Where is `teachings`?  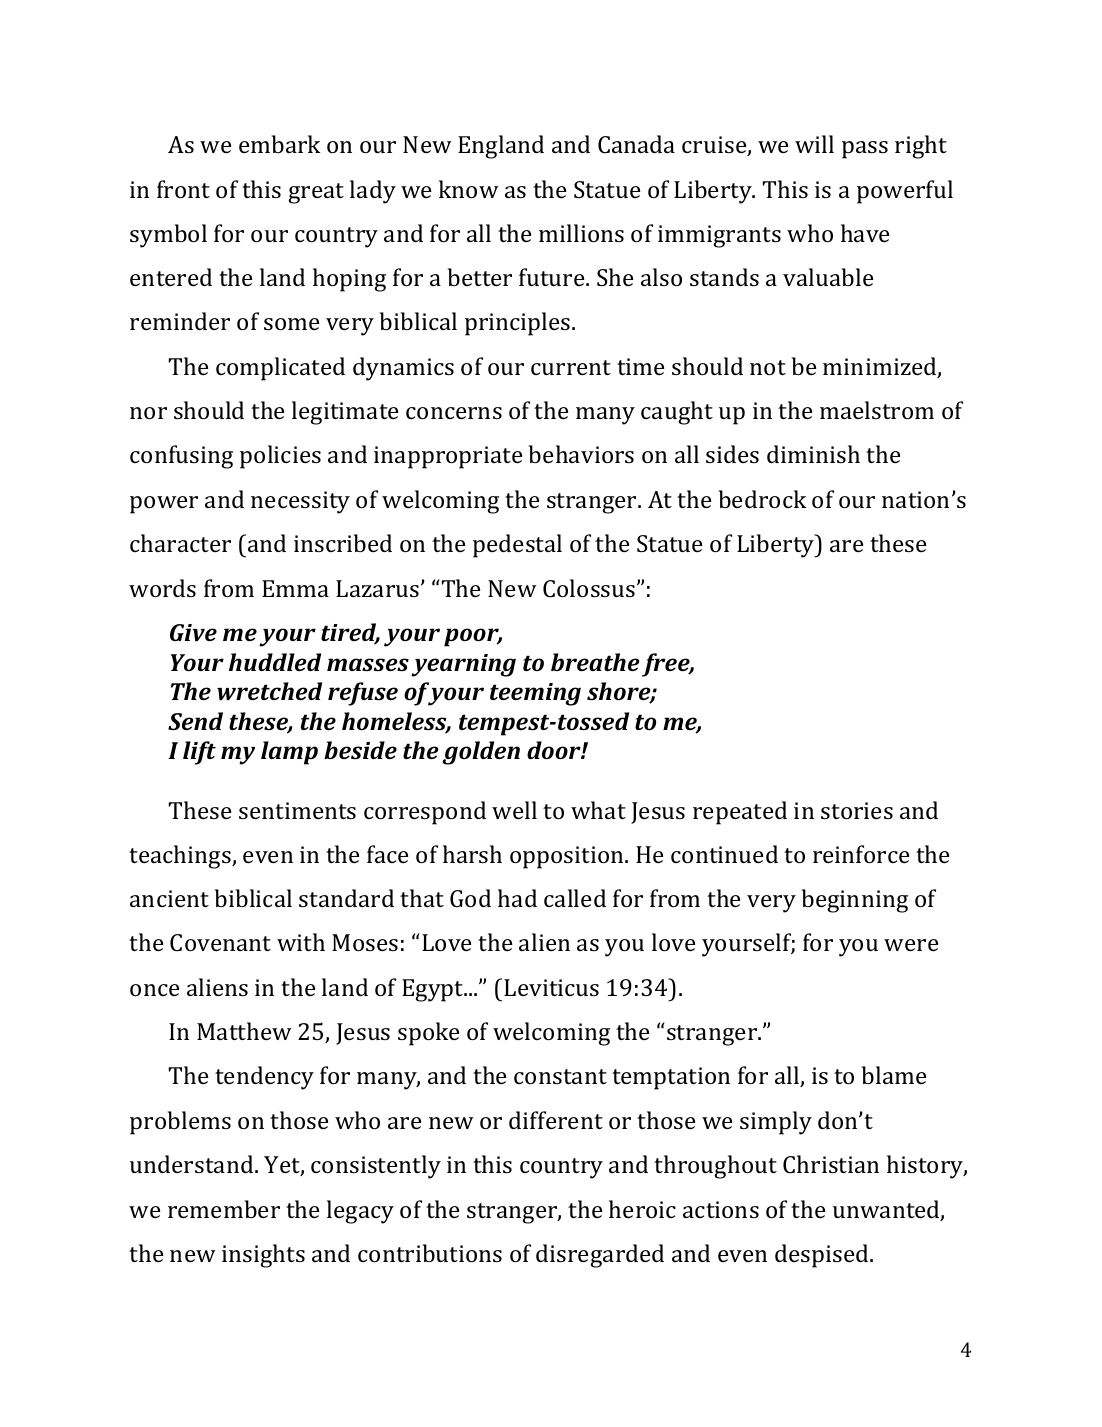
teachings is located at coordinates (181, 857).
